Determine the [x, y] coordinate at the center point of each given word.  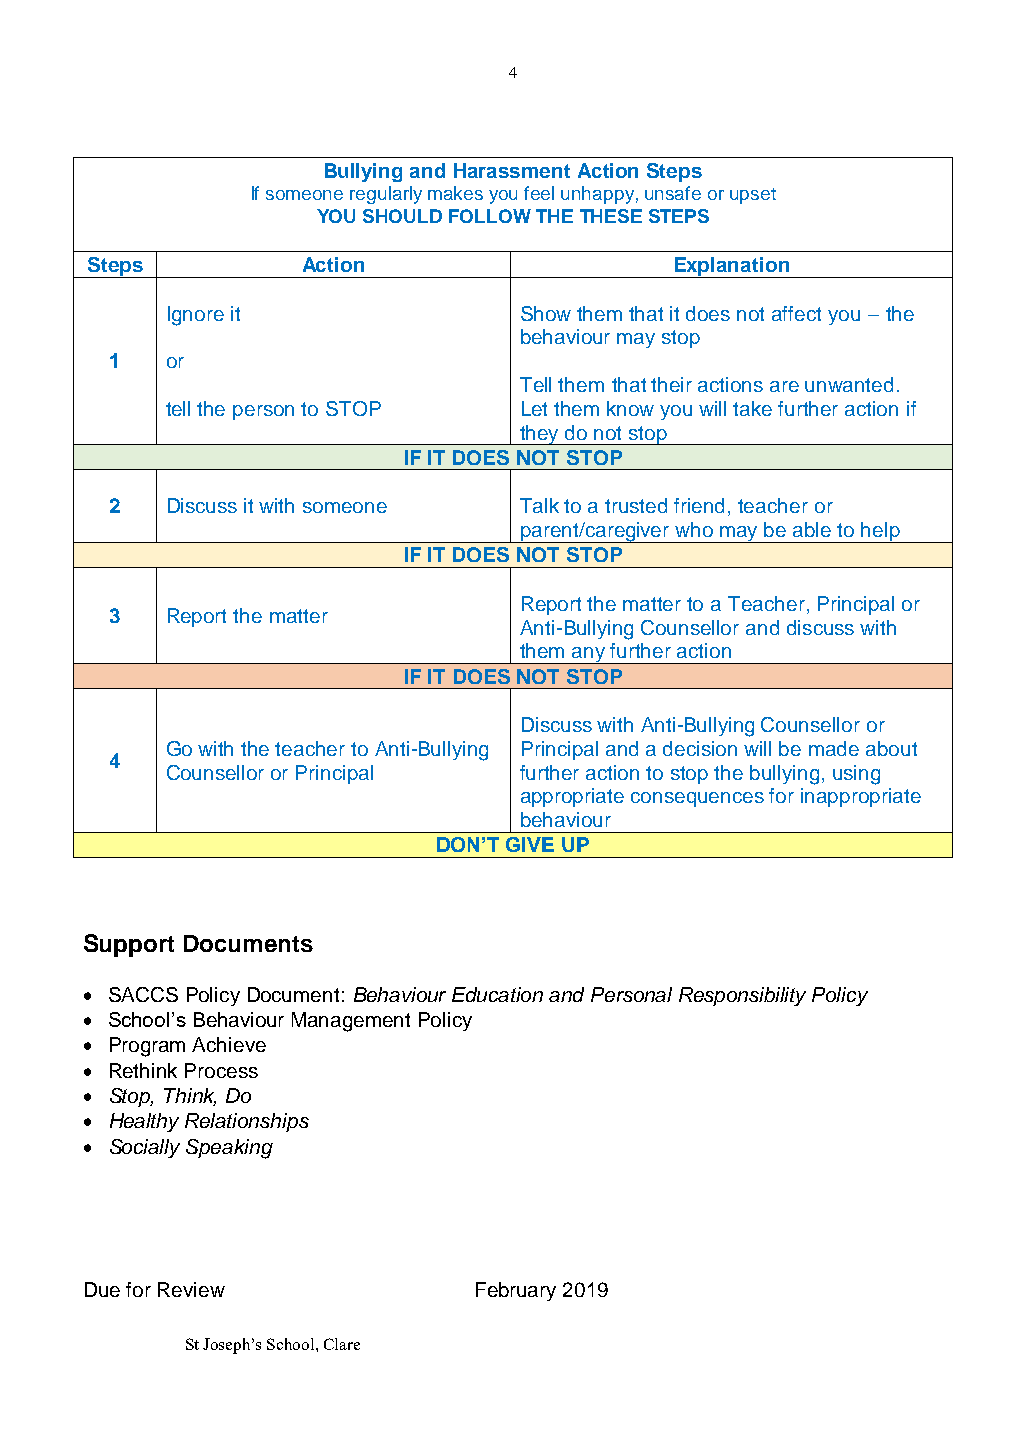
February [516, 1291]
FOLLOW [490, 216]
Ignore [196, 316]
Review [191, 1289]
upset [753, 196]
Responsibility [742, 996]
